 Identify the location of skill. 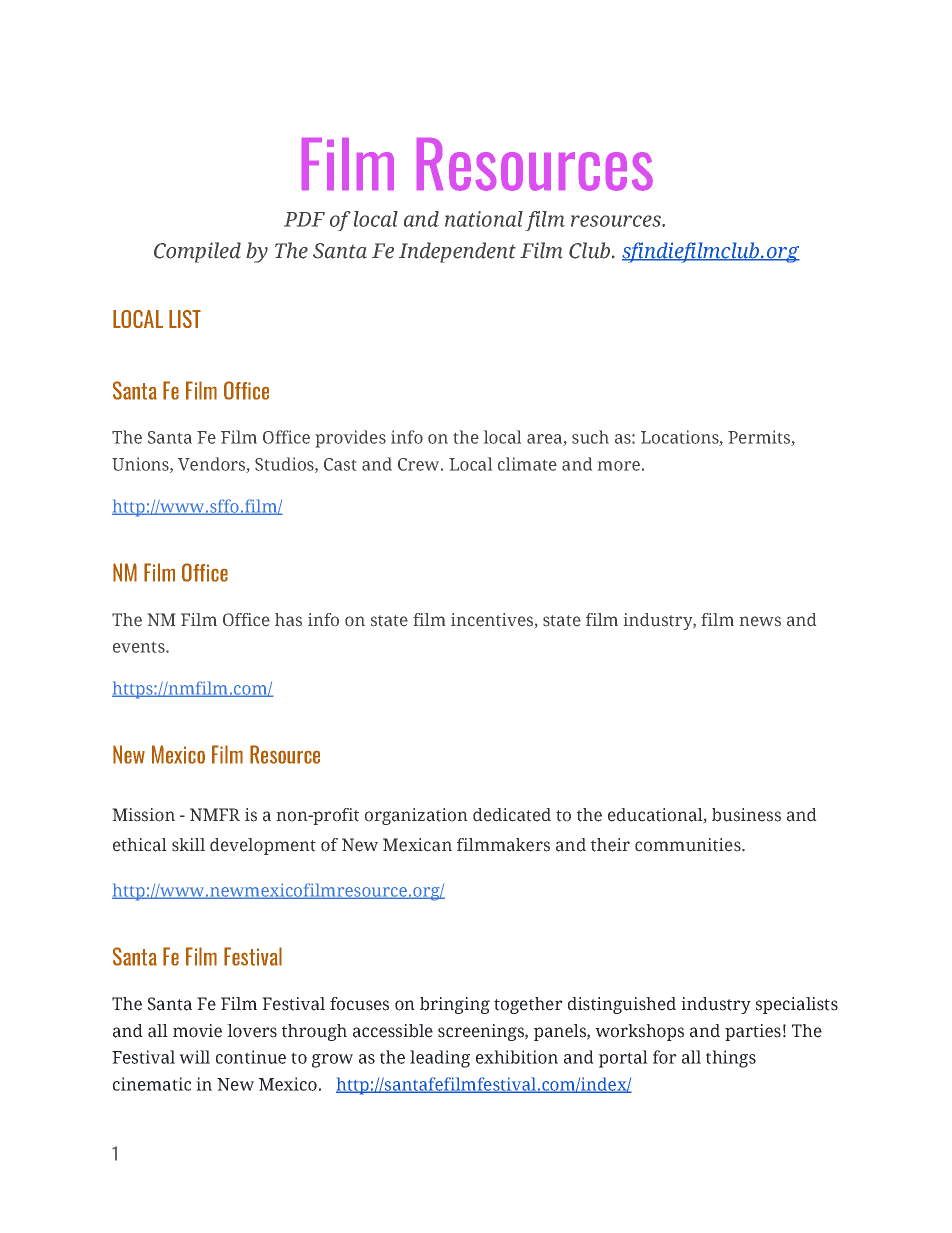
(188, 845).
